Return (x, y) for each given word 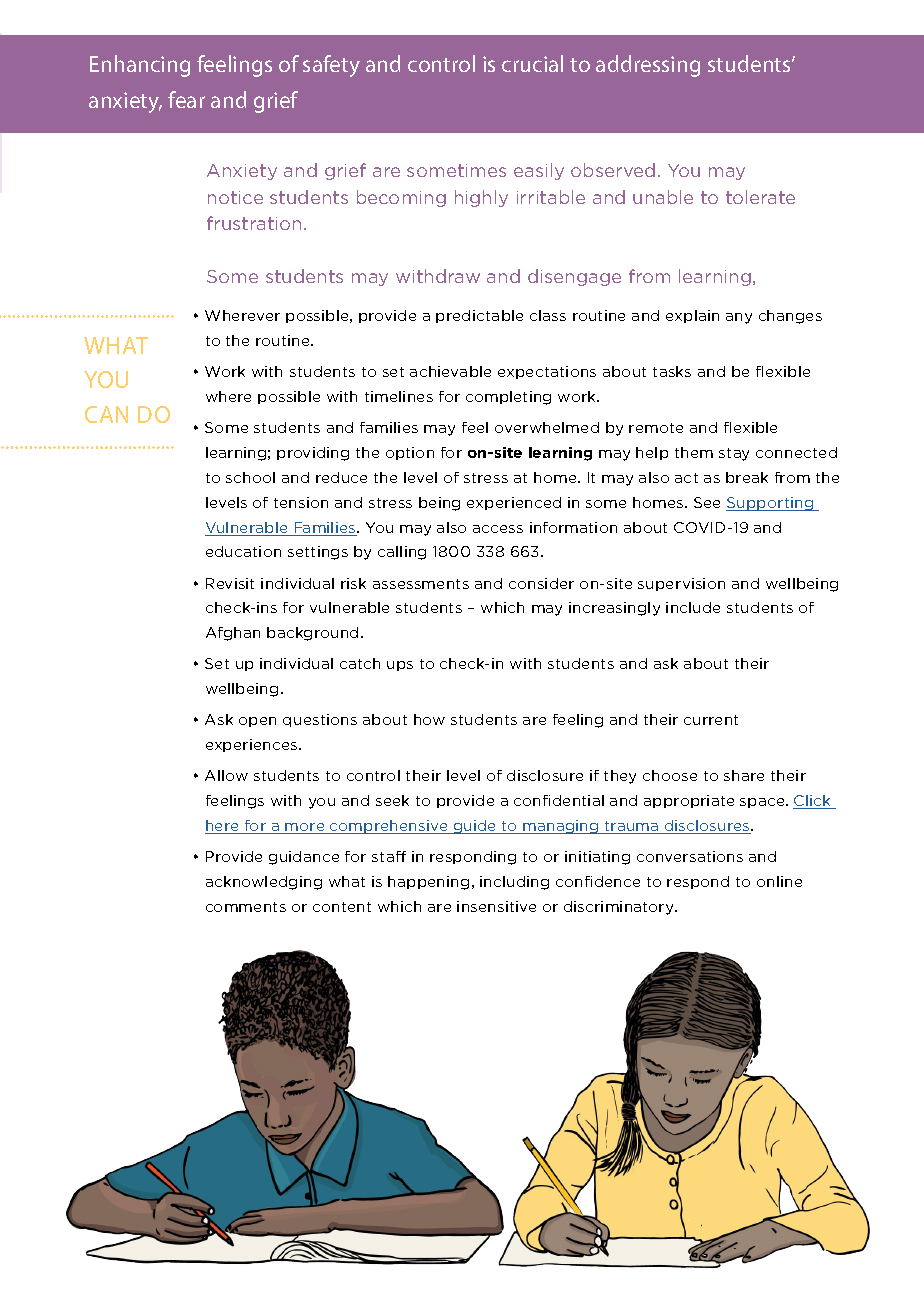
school (250, 477)
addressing (648, 66)
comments (246, 907)
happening (428, 883)
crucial (532, 63)
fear (186, 99)
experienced (514, 503)
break (747, 477)
